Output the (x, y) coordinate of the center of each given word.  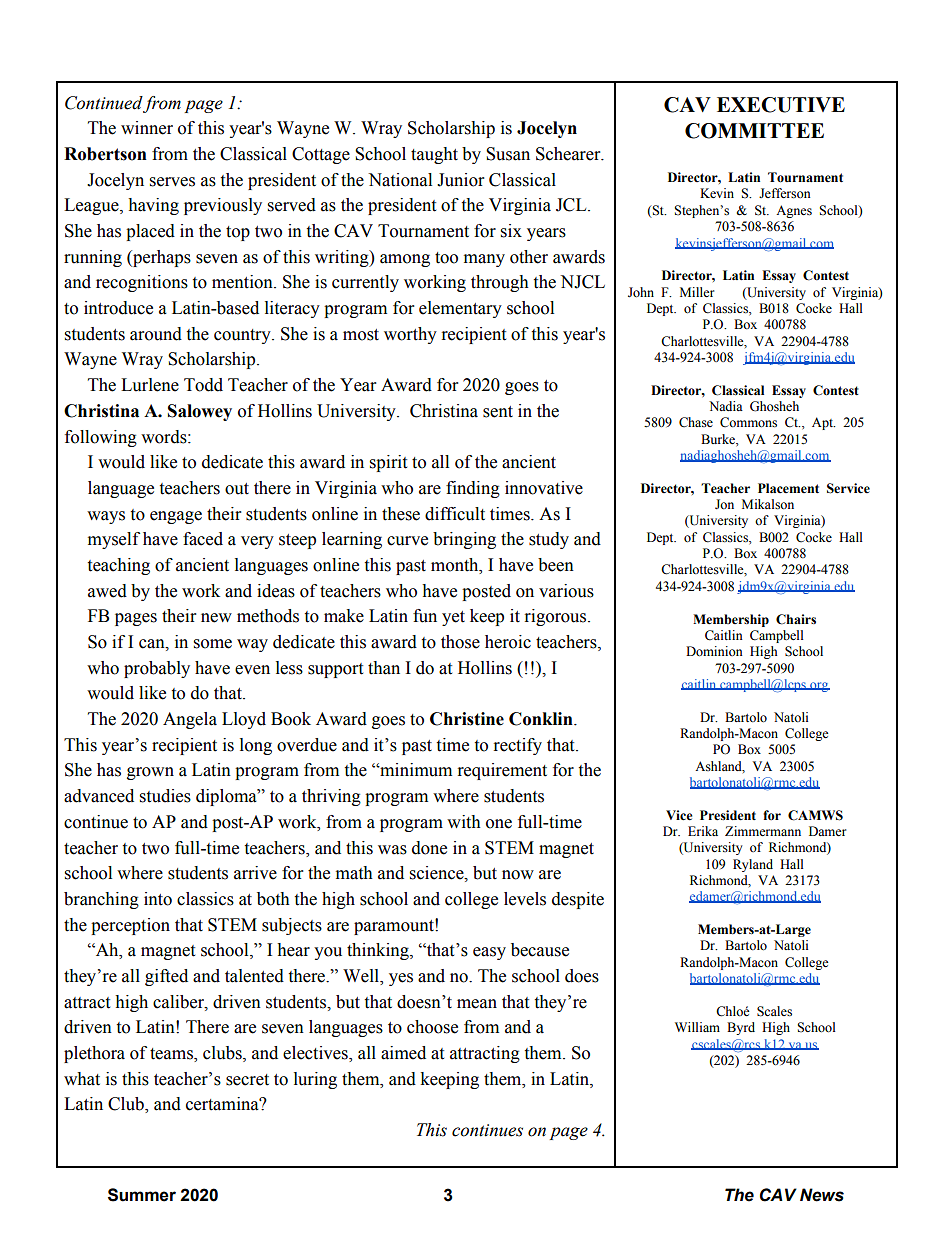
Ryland (753, 865)
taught (434, 155)
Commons (748, 422)
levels (525, 899)
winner (147, 128)
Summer (142, 1195)
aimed (403, 1053)
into (158, 899)
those (460, 642)
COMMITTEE (754, 131)
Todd (203, 385)
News (822, 1195)
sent (498, 412)
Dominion (714, 651)
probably (157, 669)
